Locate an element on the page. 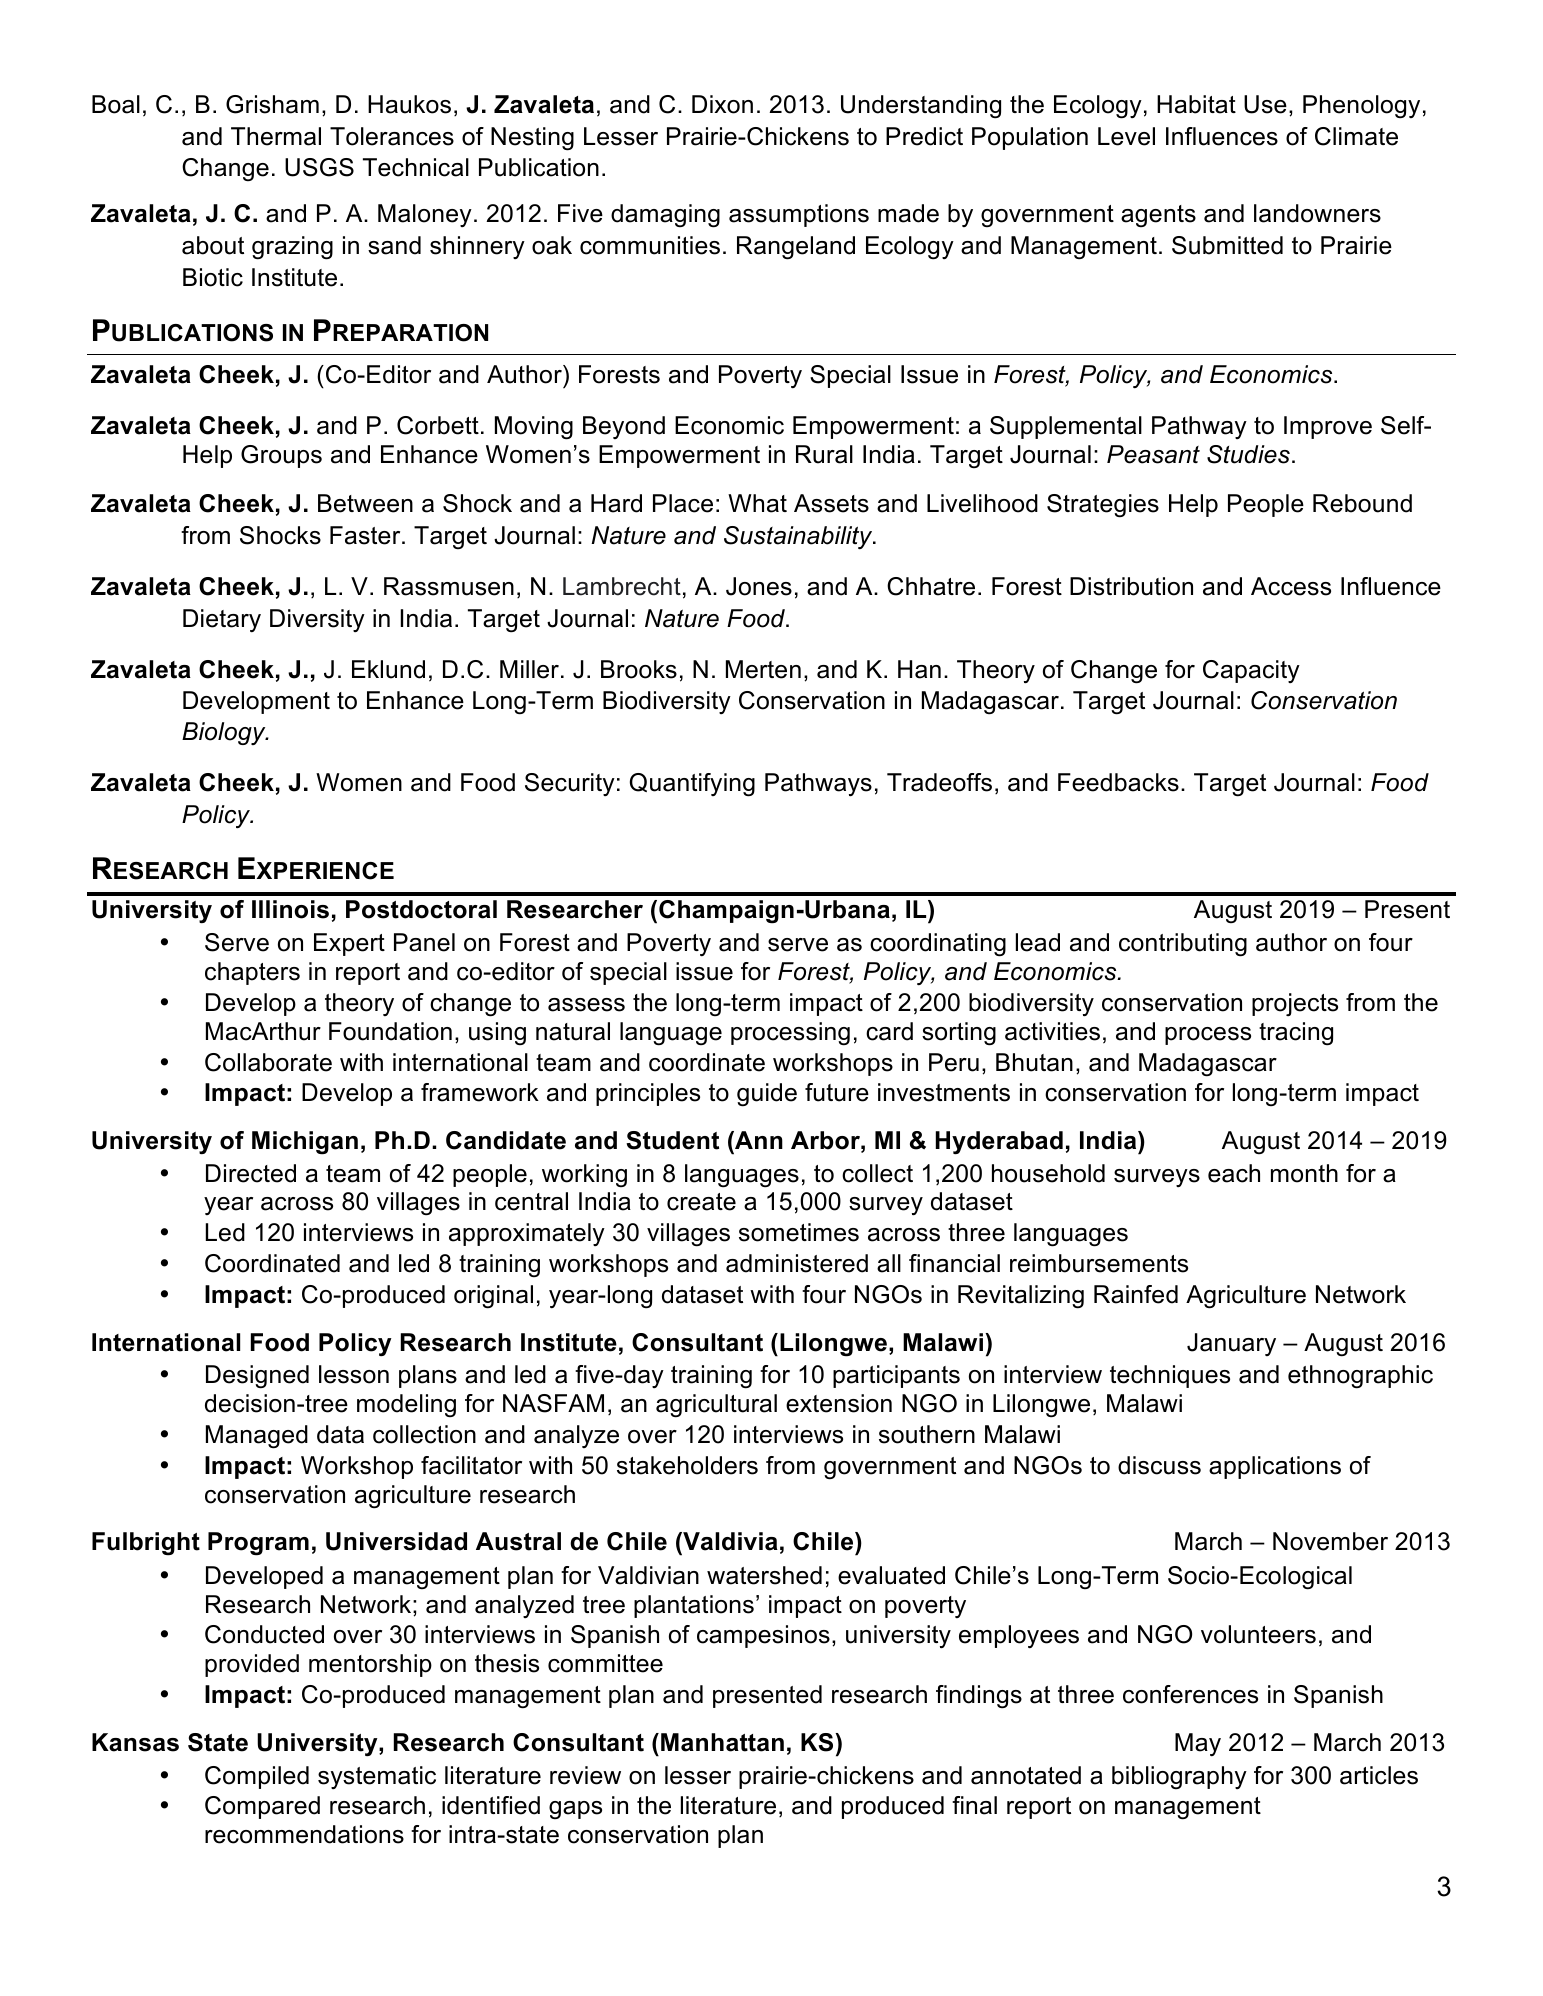 The image size is (1543, 1996). Compiled is located at coordinates (257, 1777).
